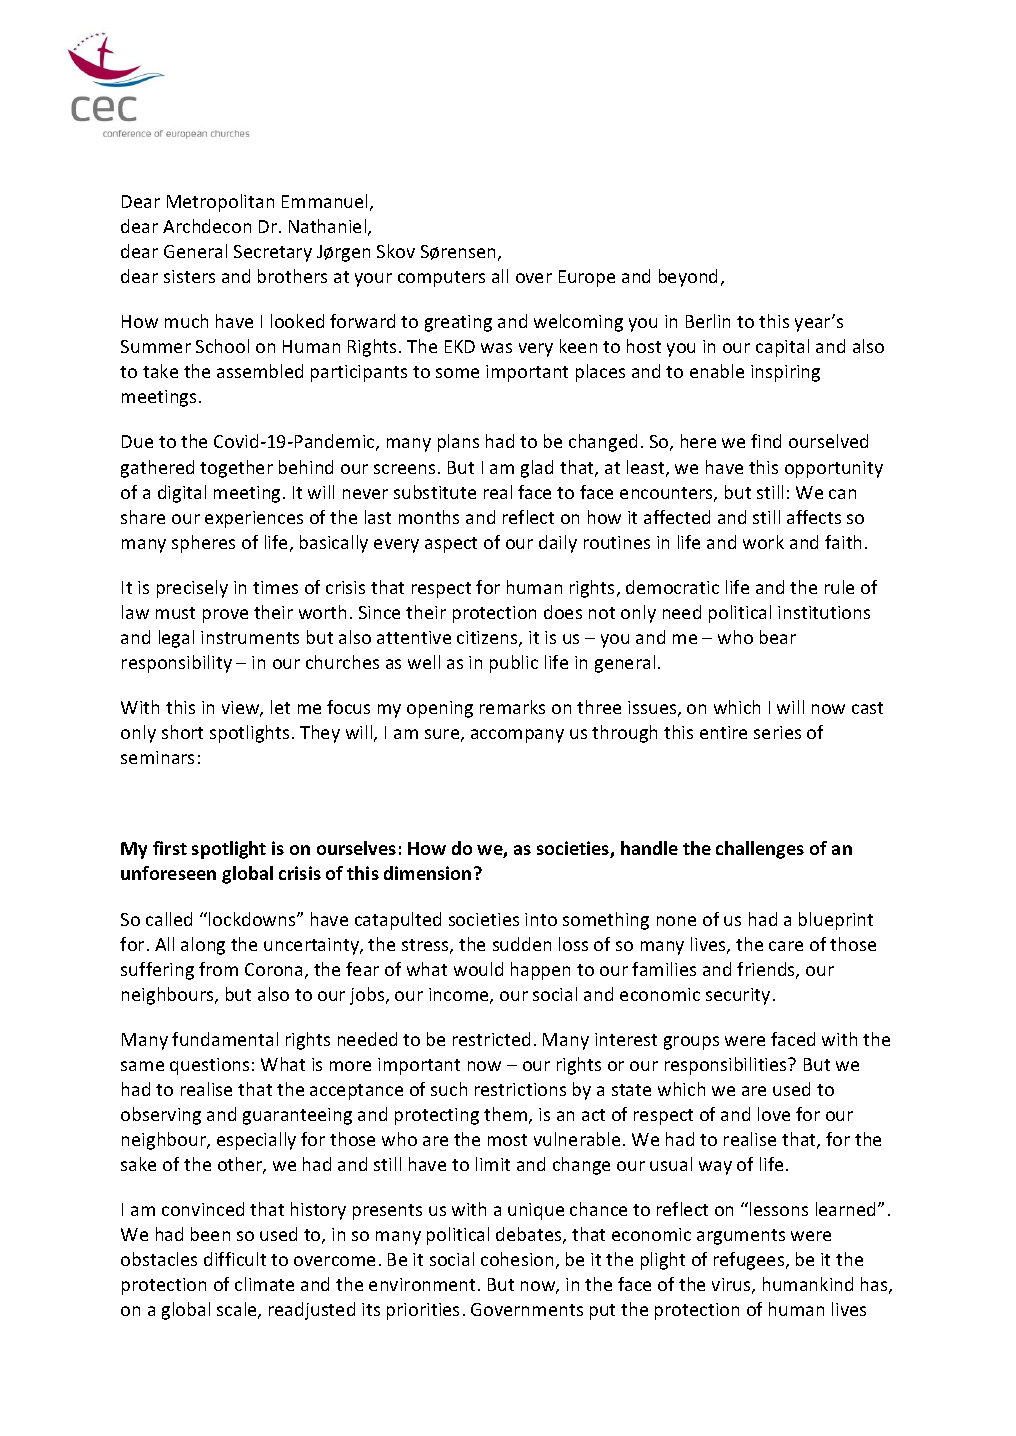  What do you see at coordinates (441, 279) in the document?
I see `computers` at bounding box center [441, 279].
